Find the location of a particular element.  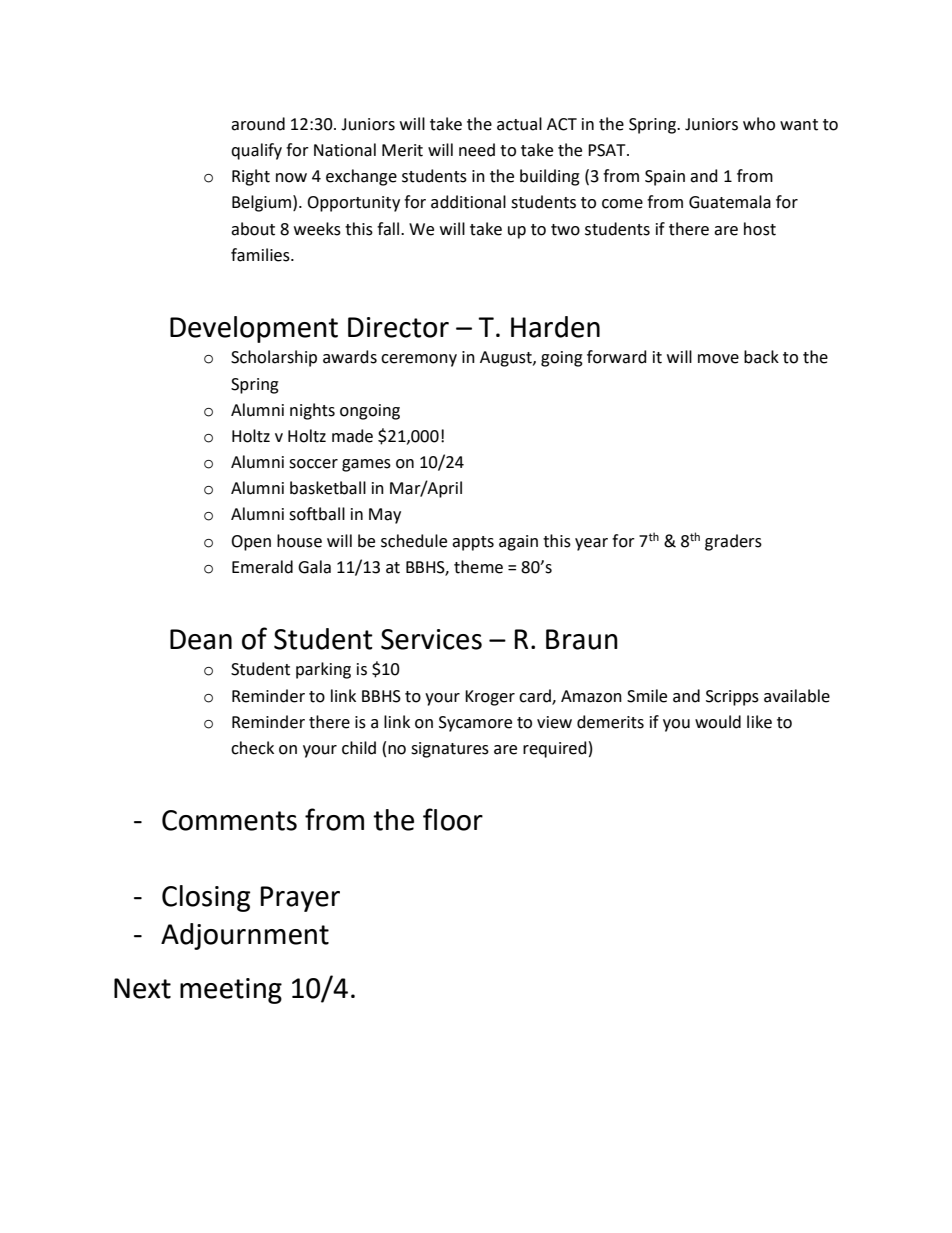

move is located at coordinates (718, 359).
